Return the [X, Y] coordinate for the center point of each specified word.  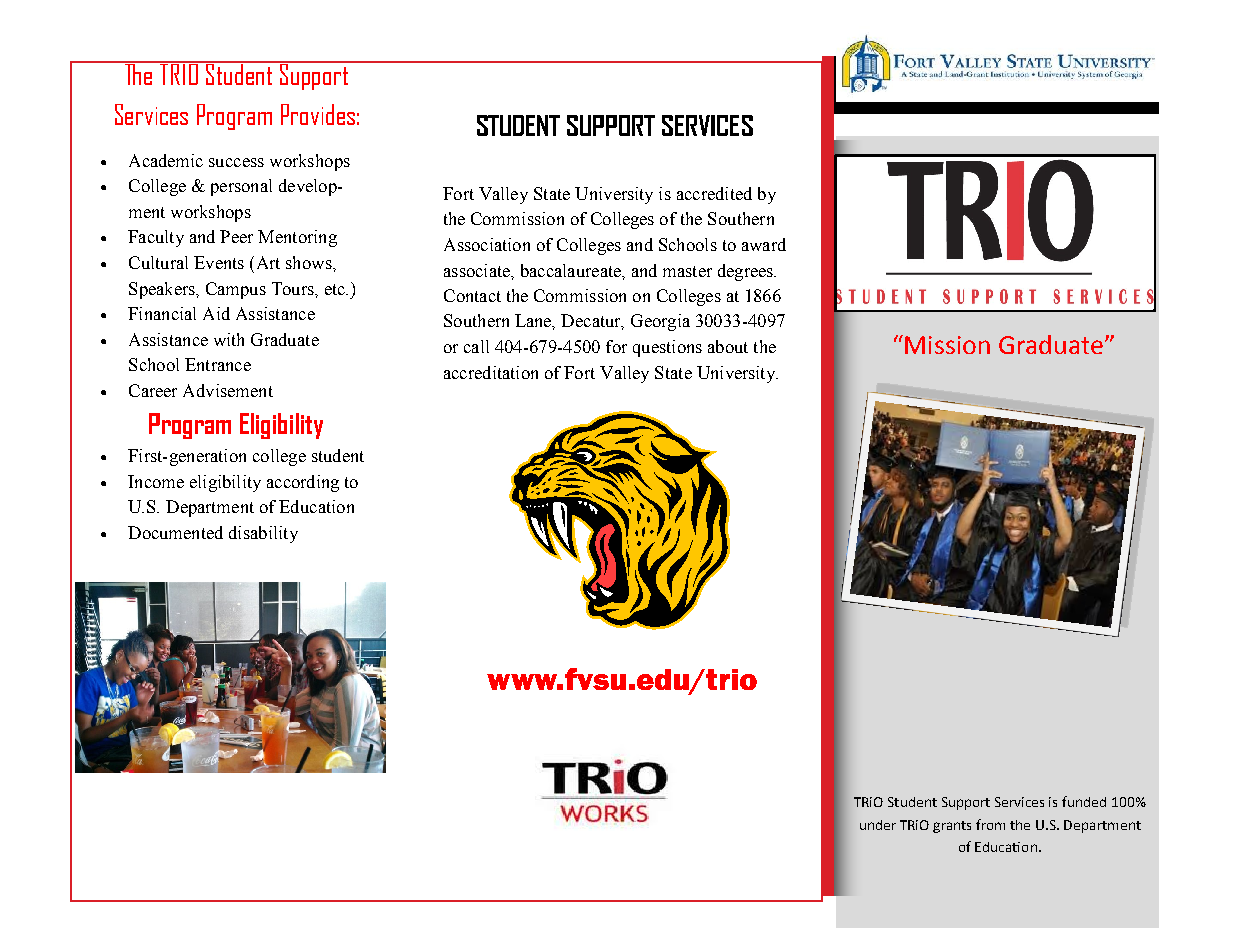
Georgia [660, 322]
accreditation [491, 372]
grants [952, 827]
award [764, 244]
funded [1084, 801]
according [303, 483]
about [728, 346]
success [236, 162]
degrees [746, 272]
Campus [236, 290]
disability [263, 534]
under [878, 825]
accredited [714, 193]
